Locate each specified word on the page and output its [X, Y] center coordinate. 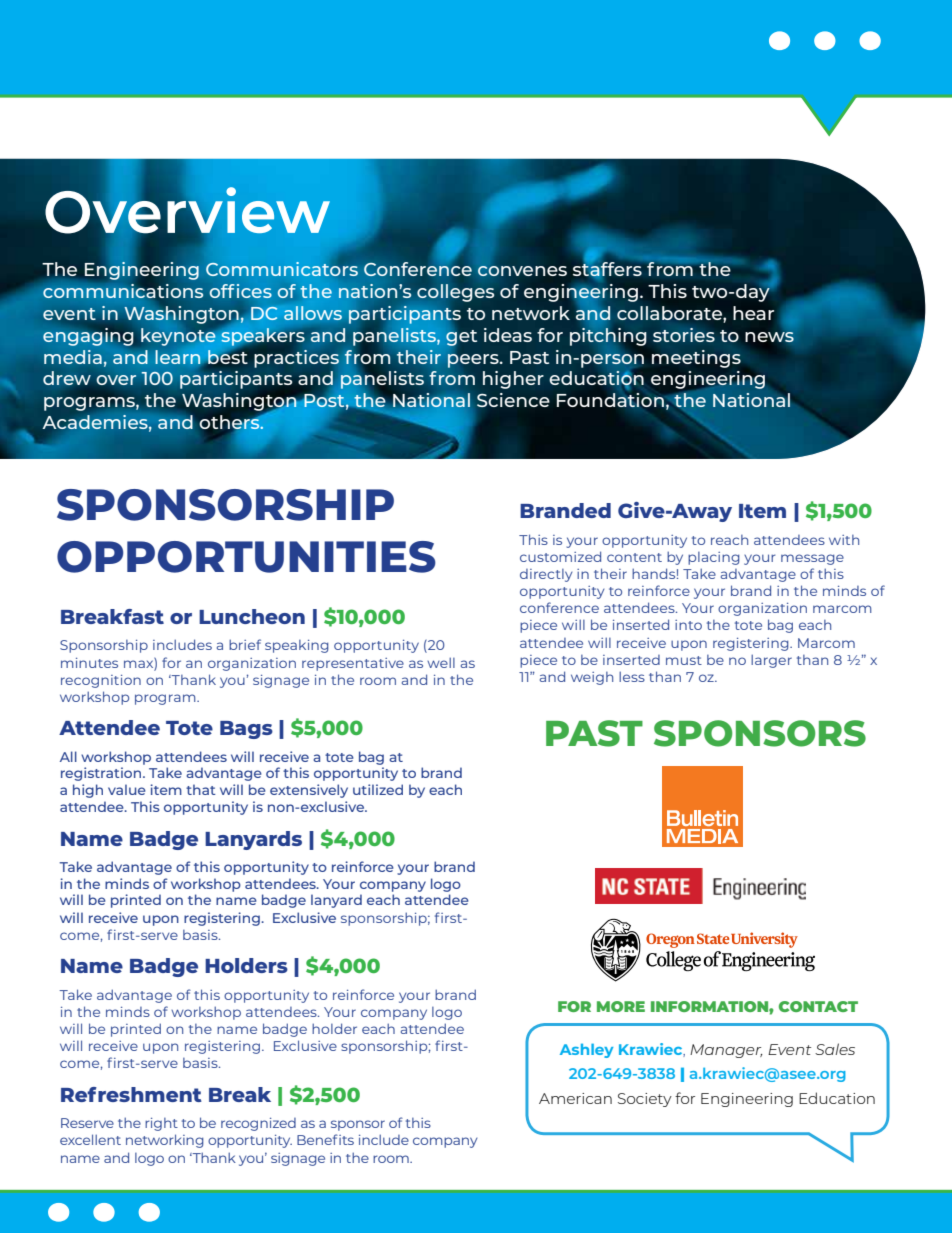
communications [123, 290]
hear [753, 313]
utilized [378, 789]
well [441, 662]
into [688, 625]
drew [67, 378]
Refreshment [131, 1094]
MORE [621, 1006]
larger [771, 661]
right [161, 1124]
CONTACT [818, 1006]
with [844, 540]
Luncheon [252, 616]
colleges [455, 293]
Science [513, 400]
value [127, 789]
